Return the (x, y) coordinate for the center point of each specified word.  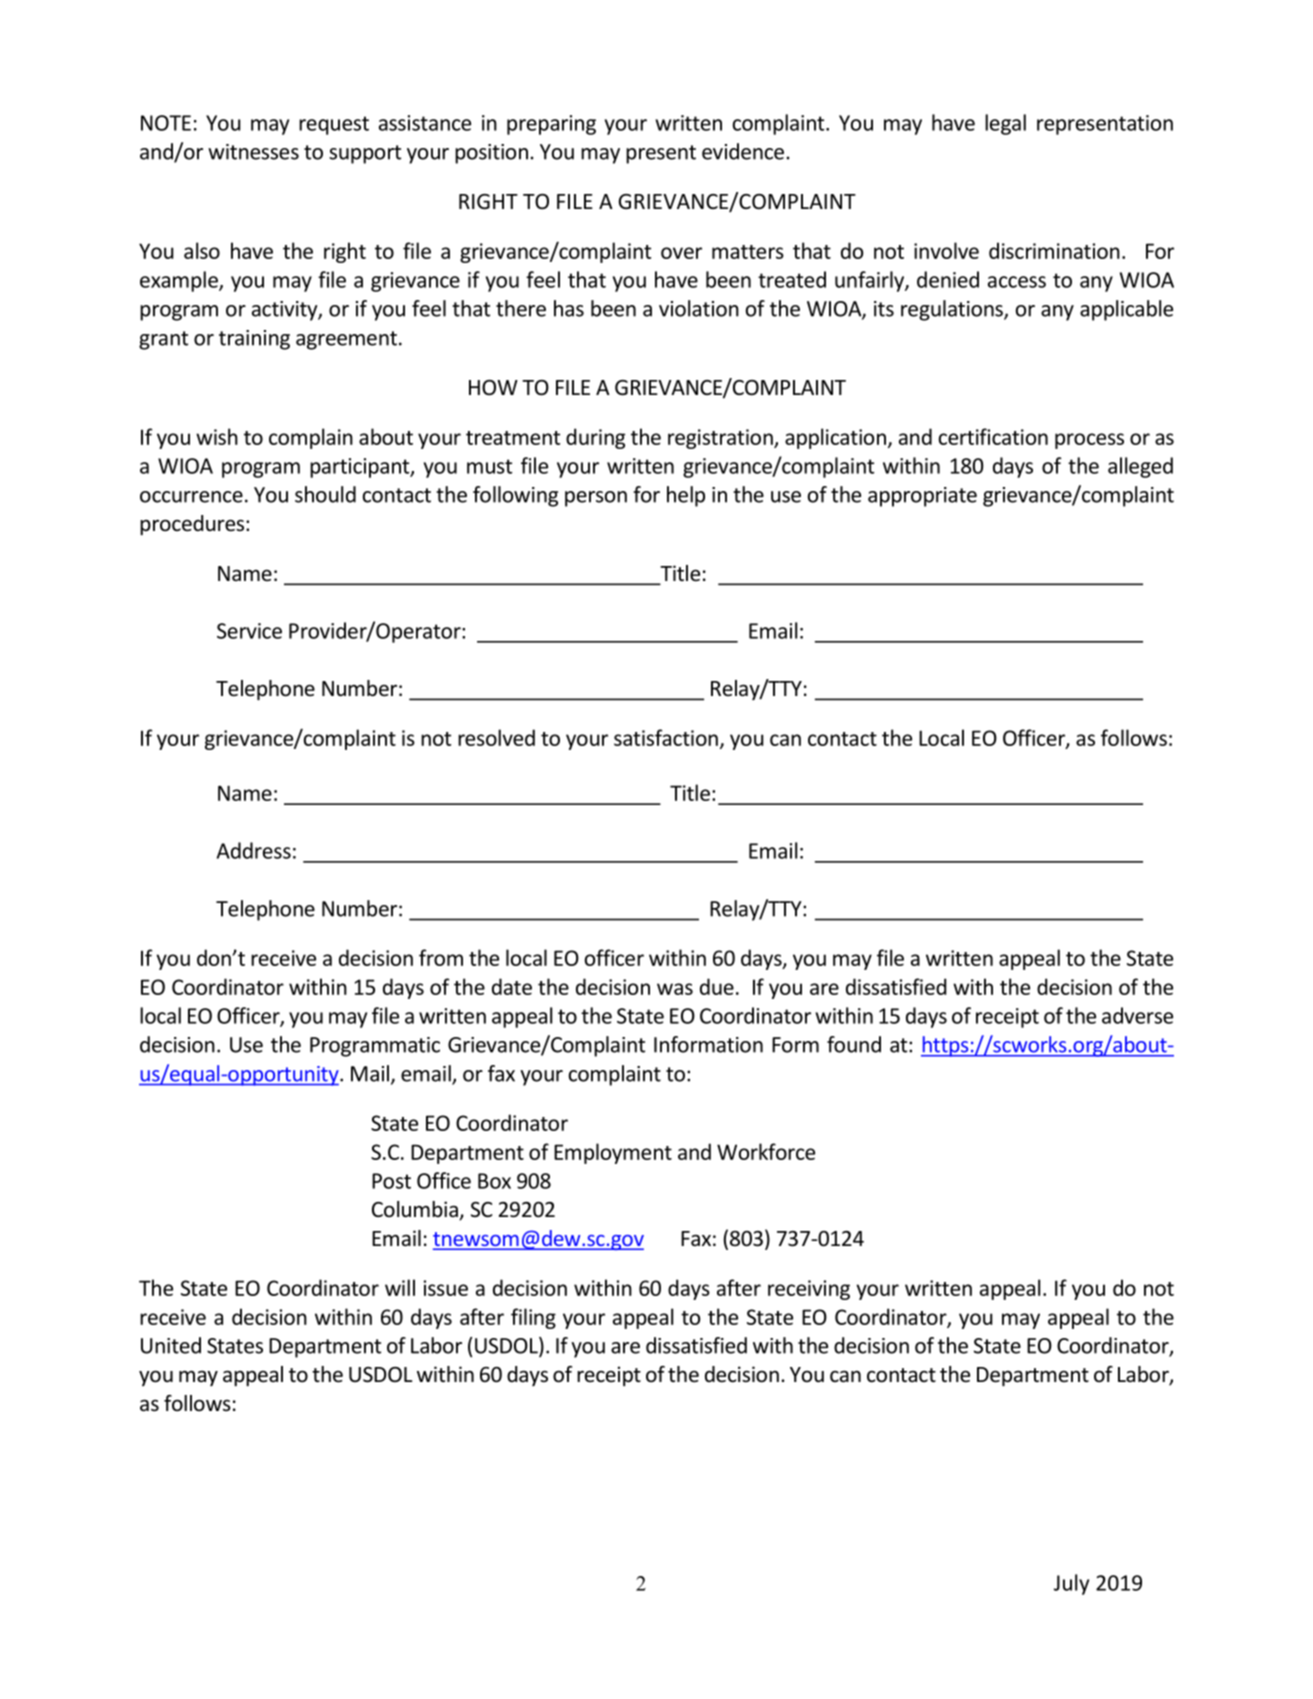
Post (391, 1181)
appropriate (922, 497)
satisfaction (666, 737)
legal (1005, 124)
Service (249, 631)
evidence (743, 151)
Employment (613, 1153)
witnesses (253, 152)
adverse (1137, 1015)
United (171, 1345)
